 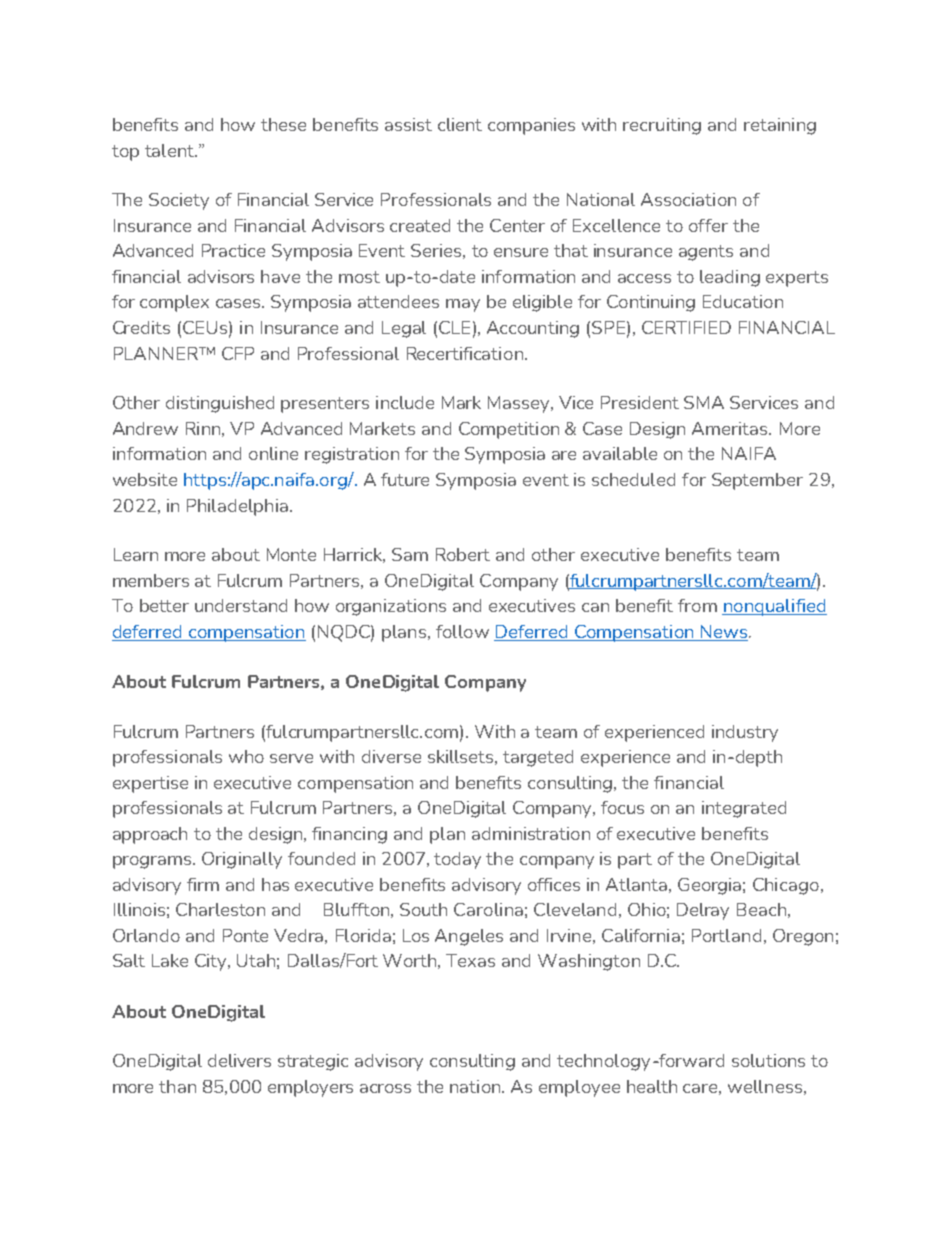 What do you see at coordinates (780, 126) in the screenshot?
I see `retaining` at bounding box center [780, 126].
